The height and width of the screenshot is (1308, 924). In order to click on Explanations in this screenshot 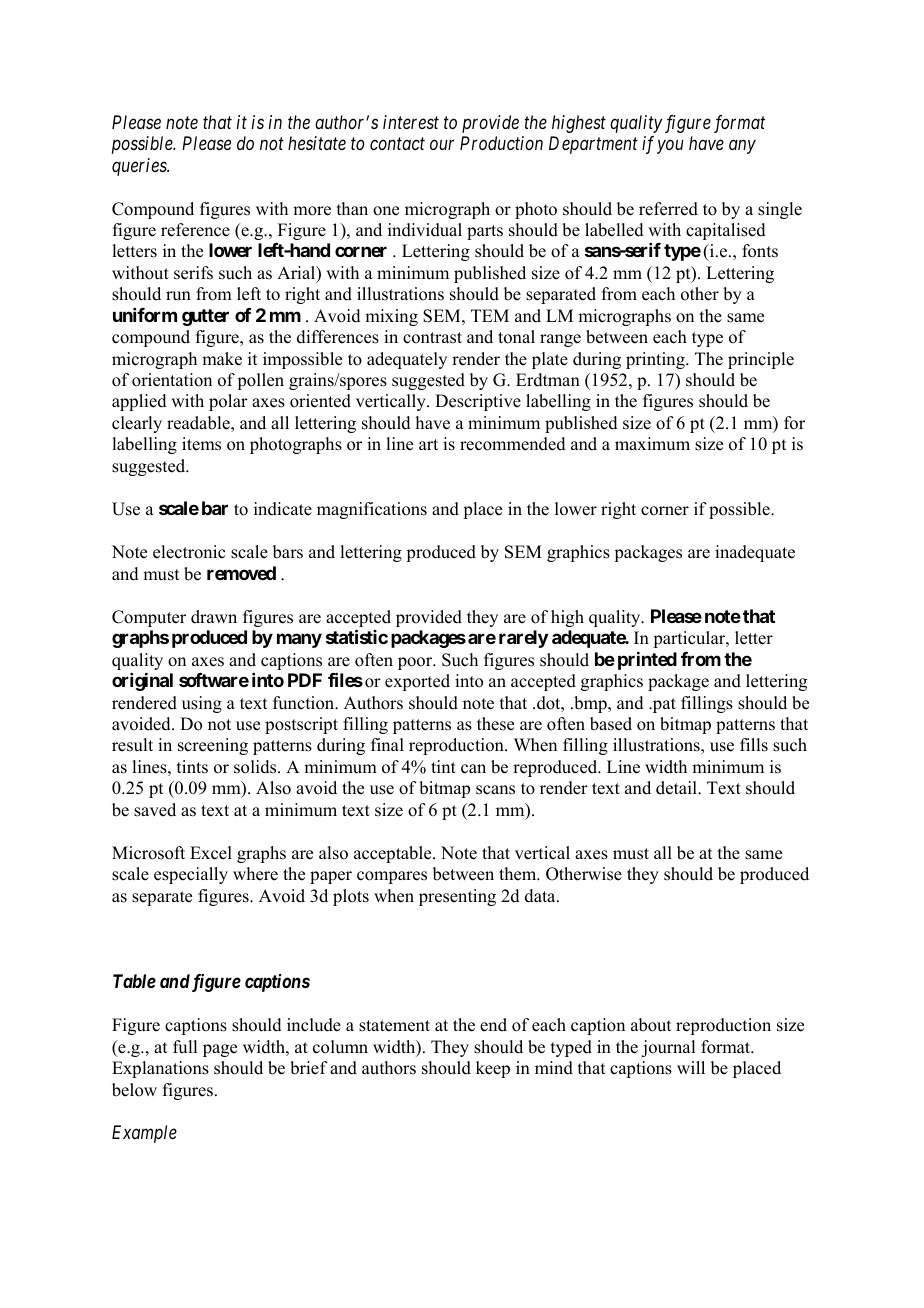, I will do `click(160, 1069)`.
